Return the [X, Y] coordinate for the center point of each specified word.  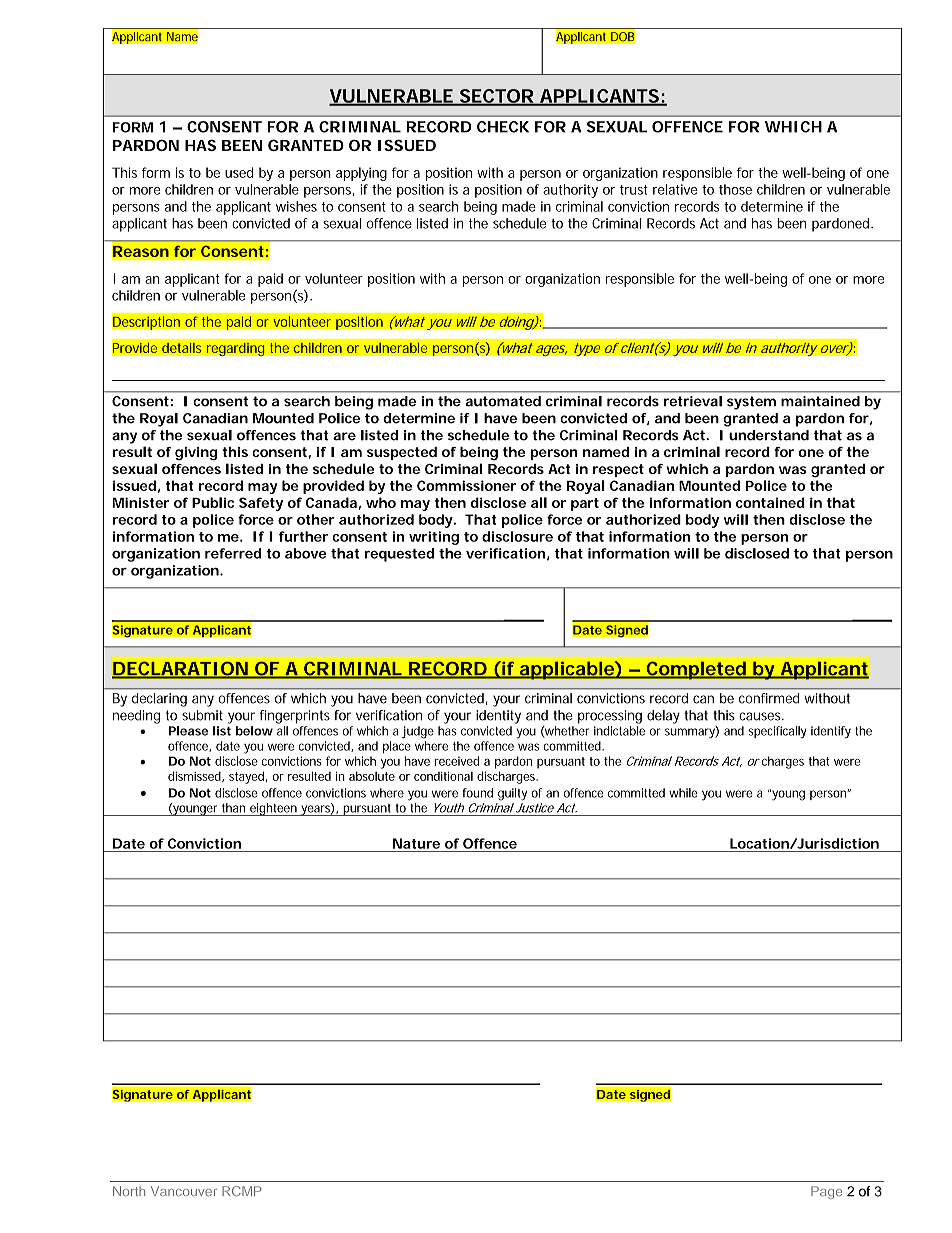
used [239, 172]
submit [202, 715]
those [735, 189]
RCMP [241, 1191]
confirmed [769, 698]
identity [498, 717]
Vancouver [184, 1191]
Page [826, 1192]
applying [361, 174]
